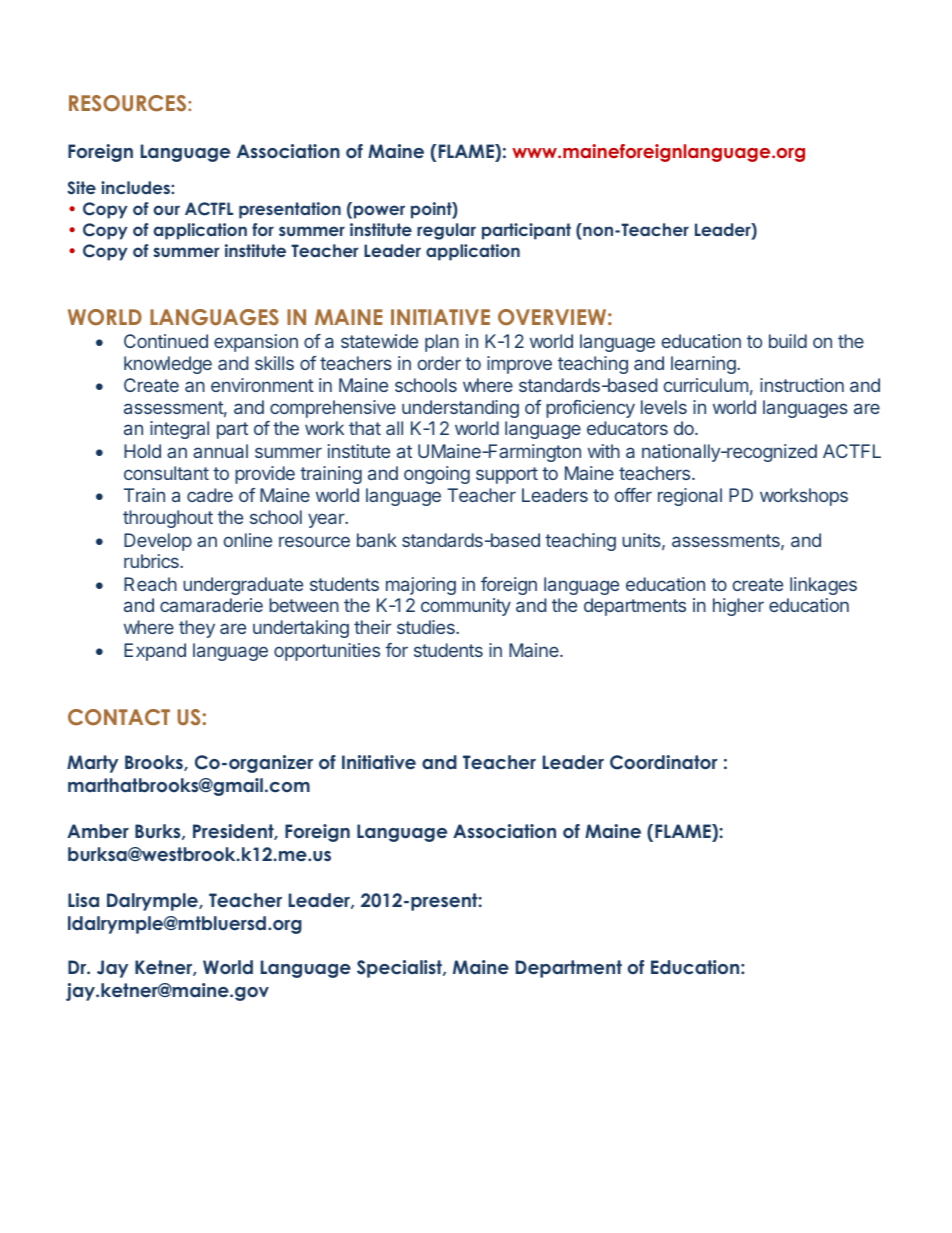 Image resolution: width=952 pixels, height=1233 pixels. What do you see at coordinates (690, 497) in the document?
I see `regional` at bounding box center [690, 497].
